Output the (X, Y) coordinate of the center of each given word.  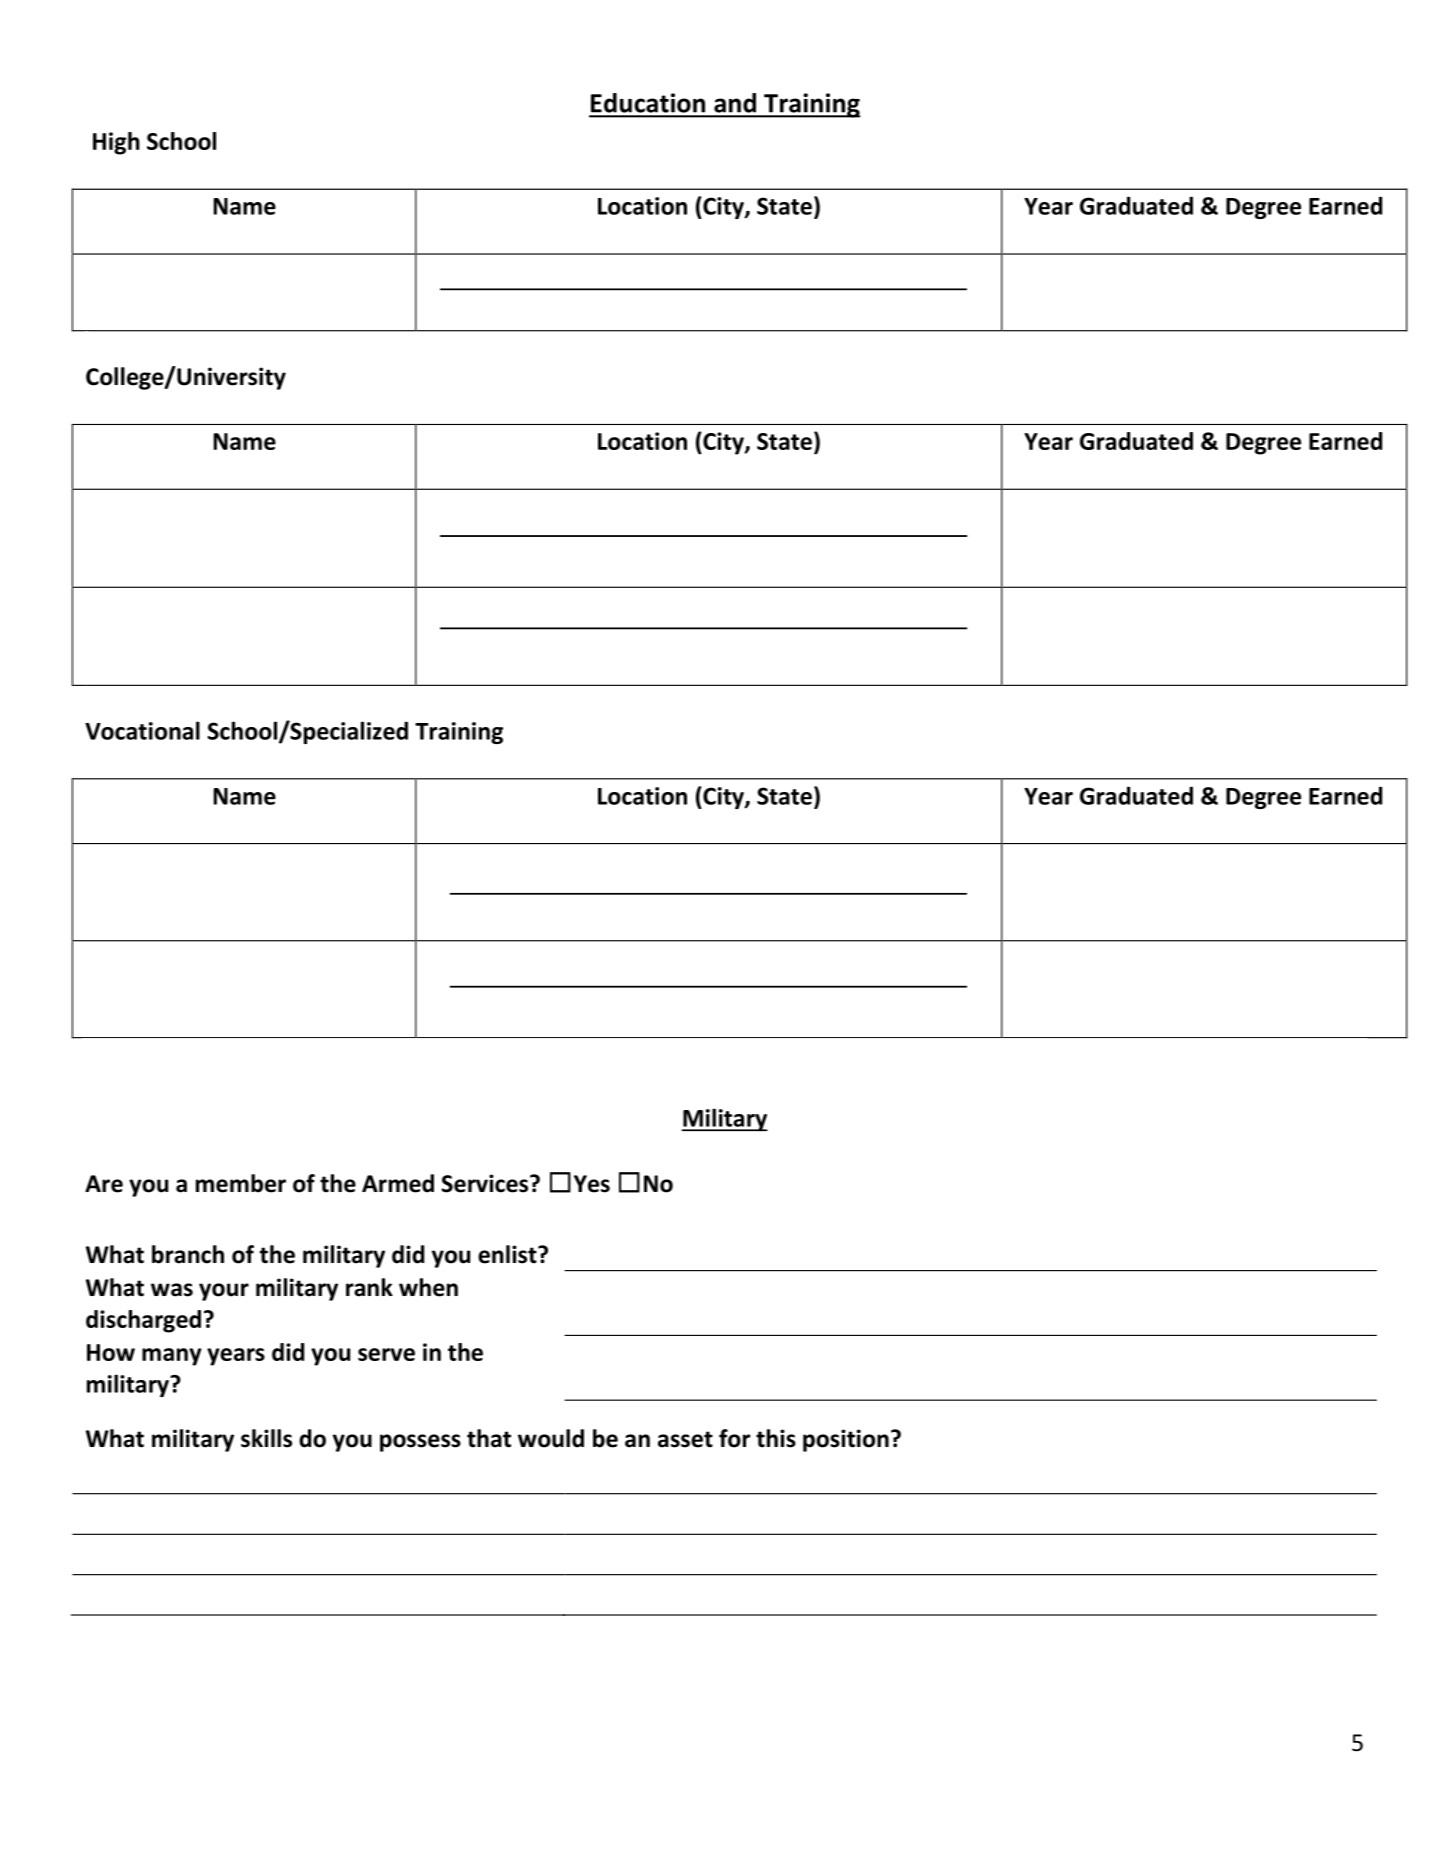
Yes (592, 1184)
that (489, 1438)
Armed (398, 1183)
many (172, 1357)
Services (486, 1183)
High (116, 143)
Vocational (142, 730)
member (241, 1183)
